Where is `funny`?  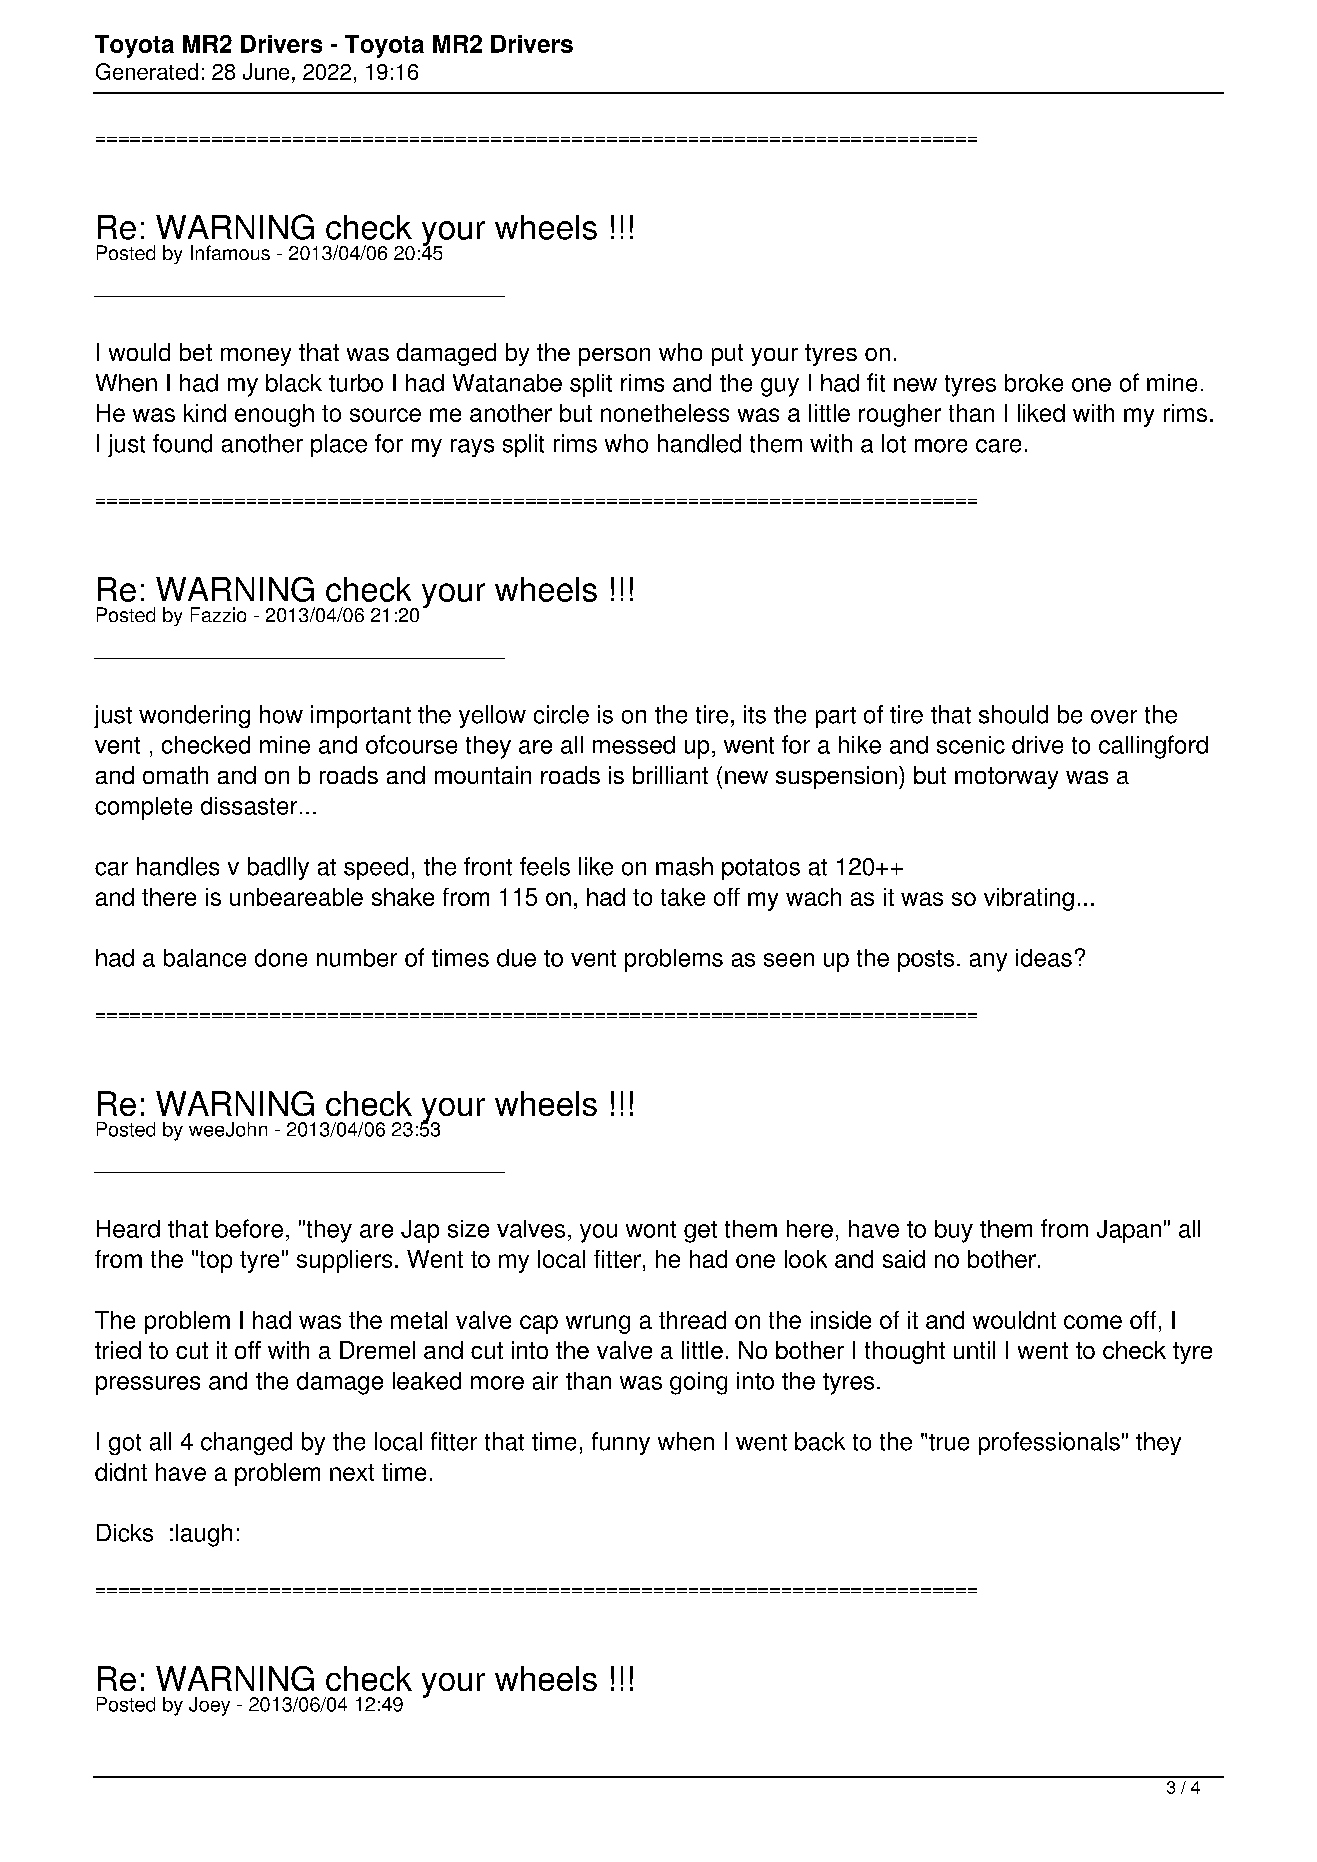
funny is located at coordinates (621, 1443).
